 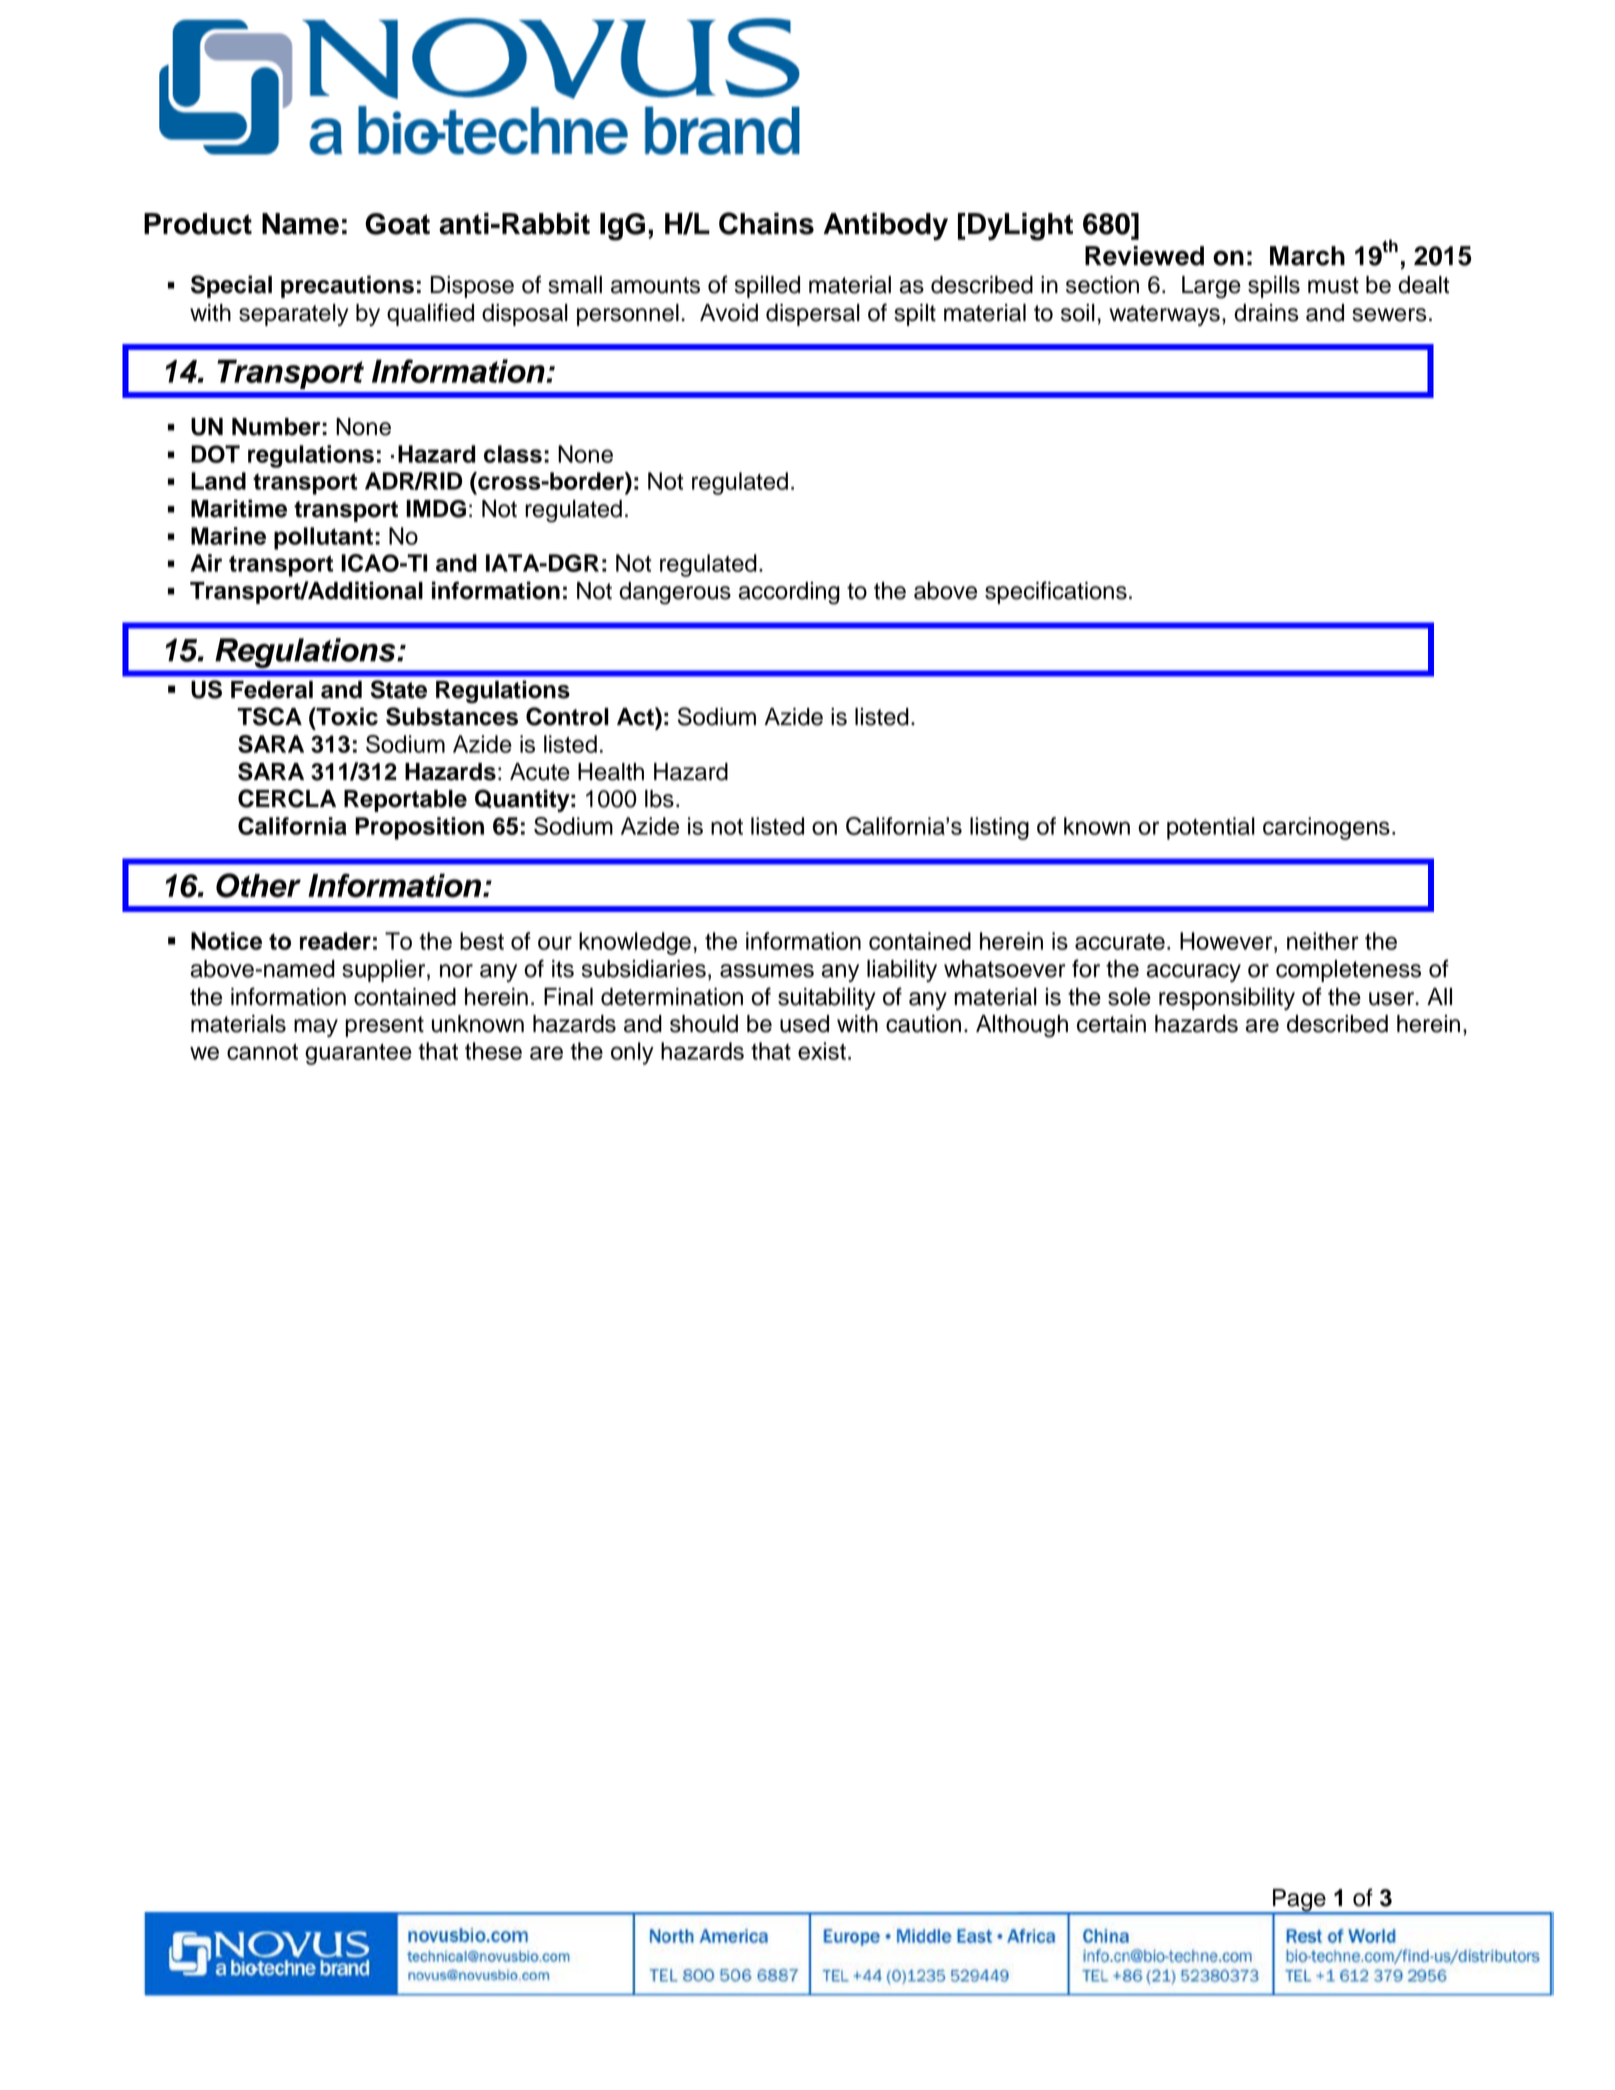 I want to click on Goat, so click(x=397, y=224).
